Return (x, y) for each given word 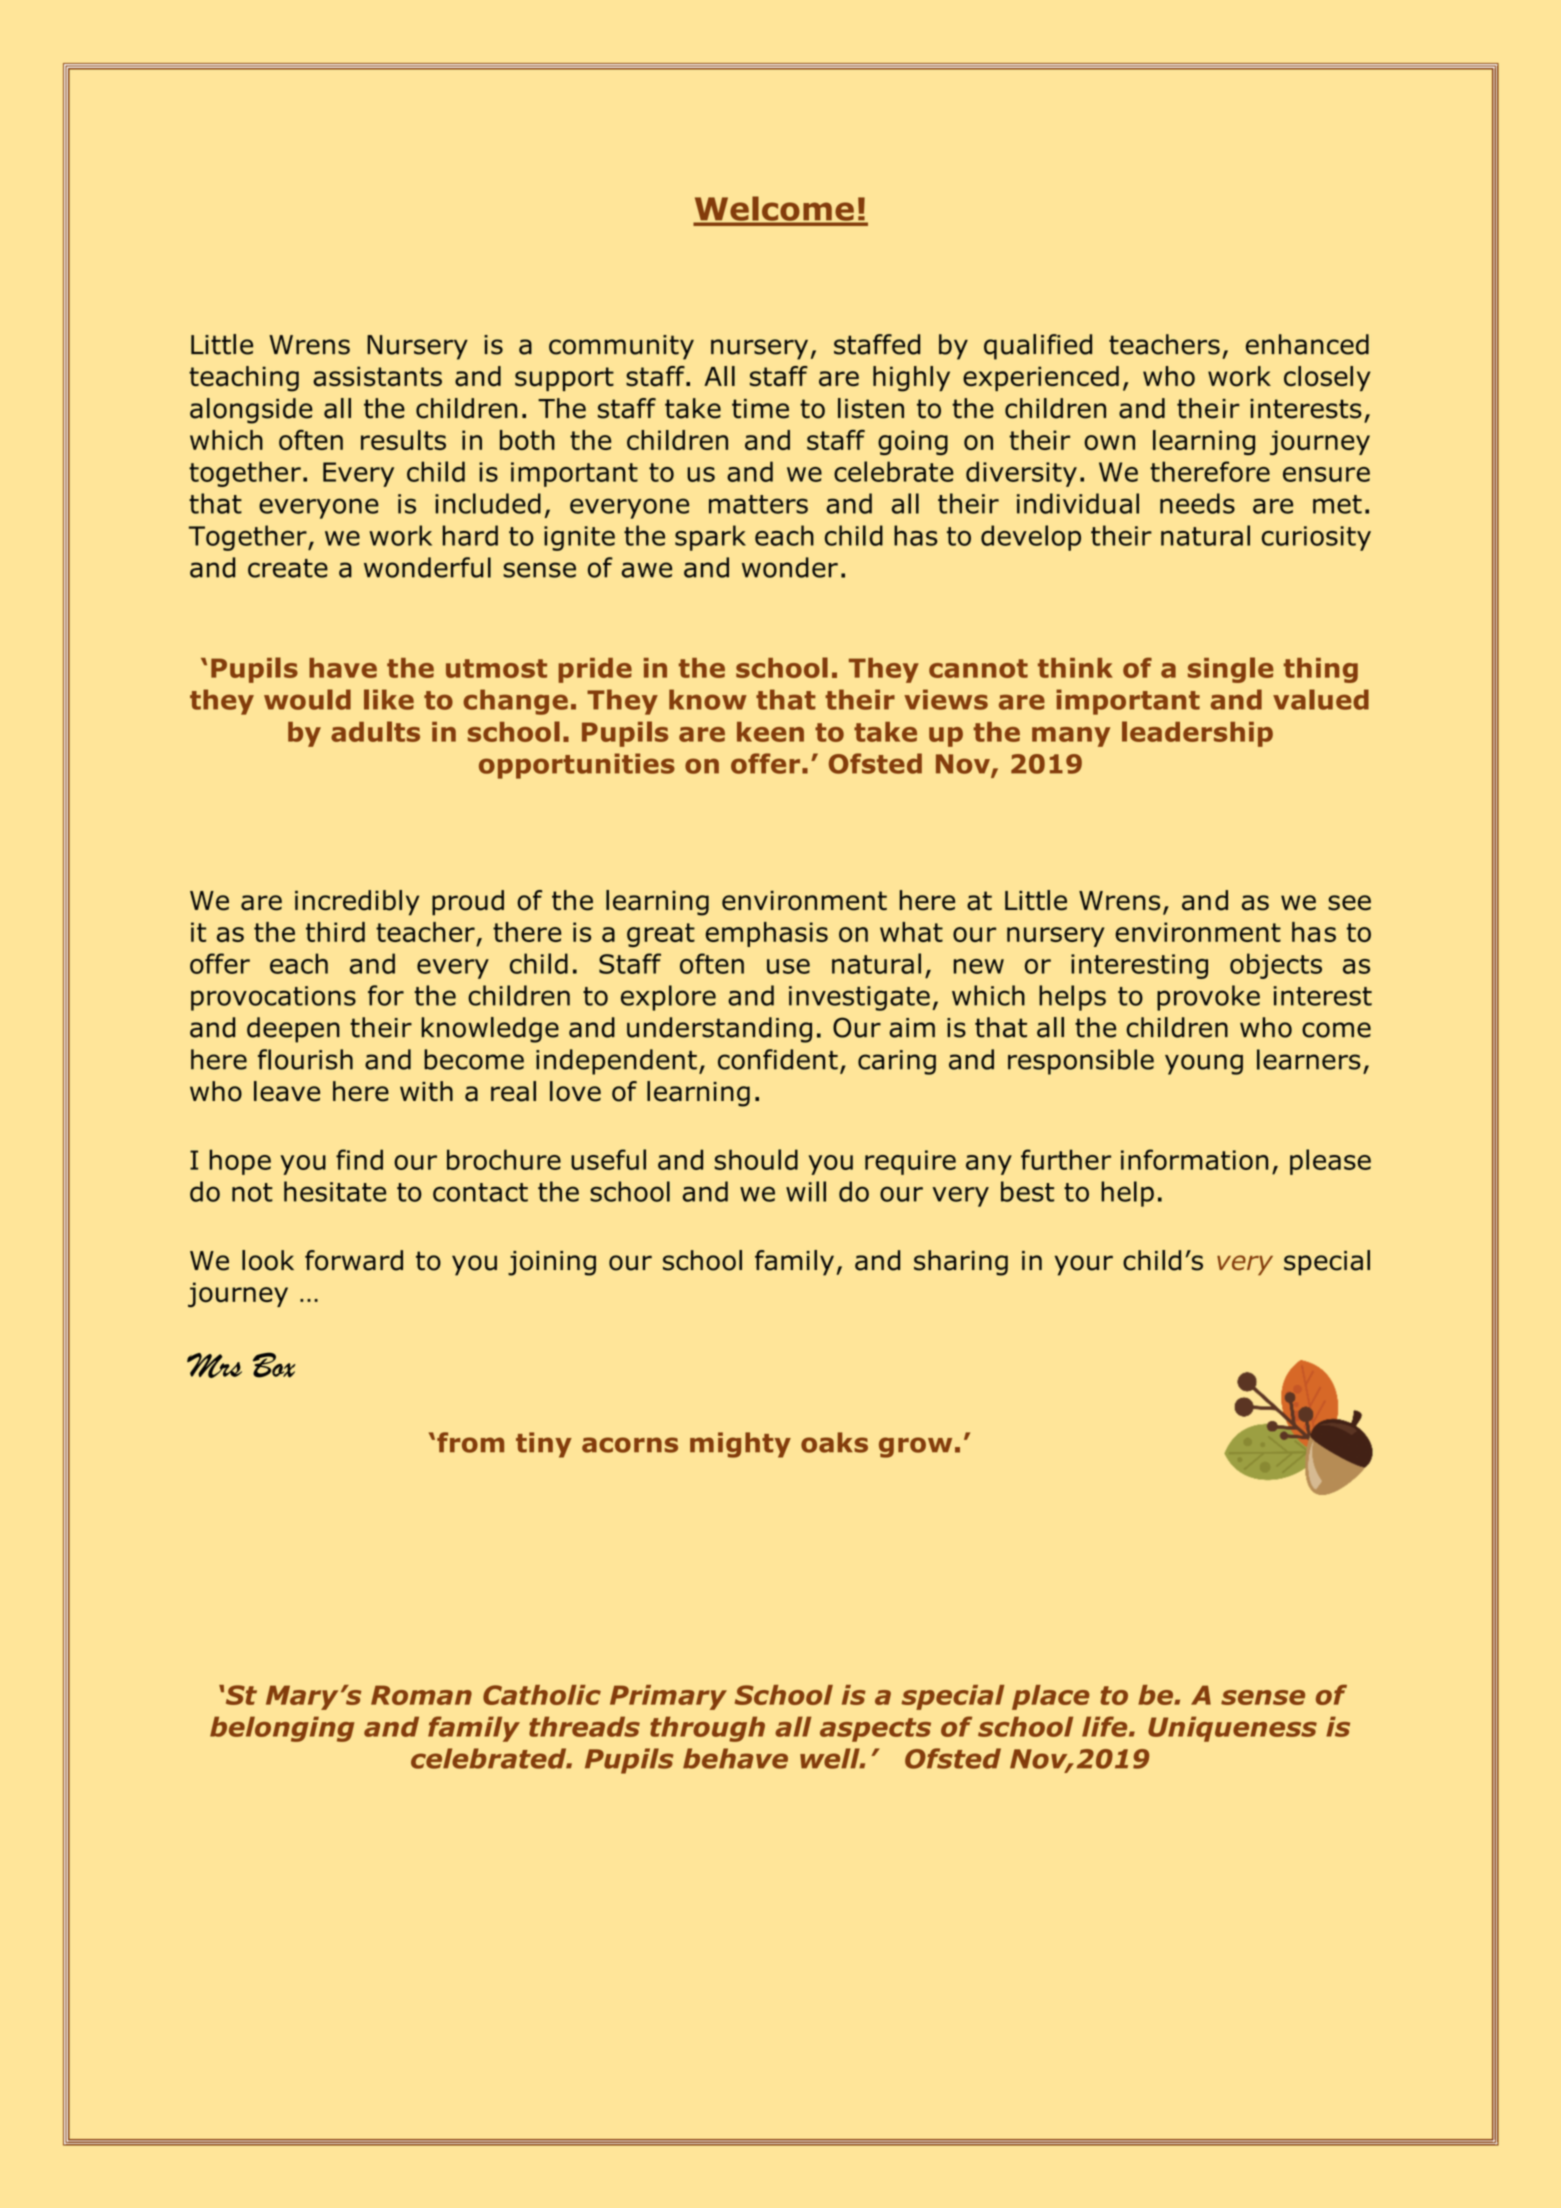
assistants (377, 376)
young (1204, 1064)
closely (1327, 378)
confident (778, 1059)
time (760, 409)
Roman (421, 1695)
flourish (305, 1059)
